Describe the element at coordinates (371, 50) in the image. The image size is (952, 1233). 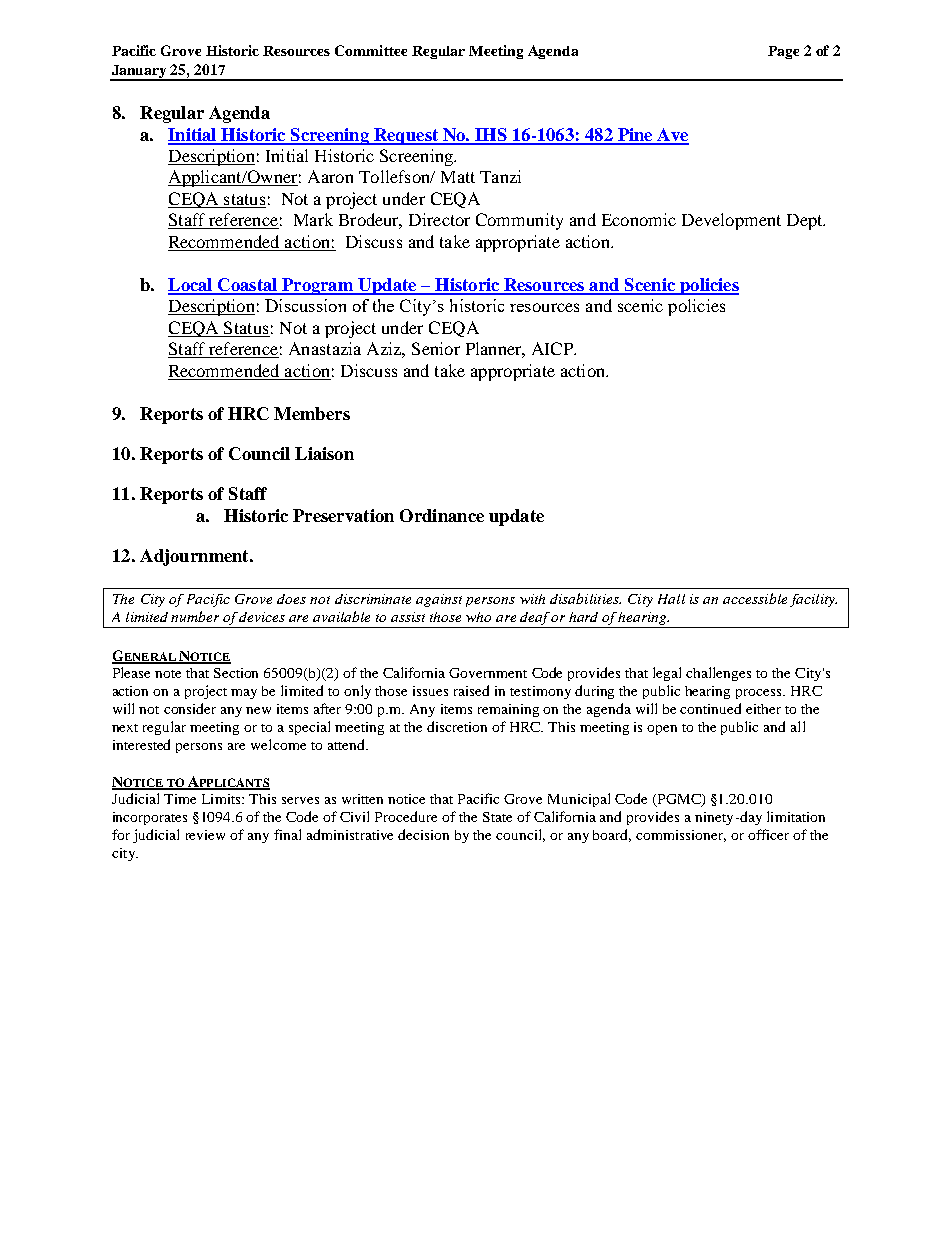
I see `Committee` at that location.
